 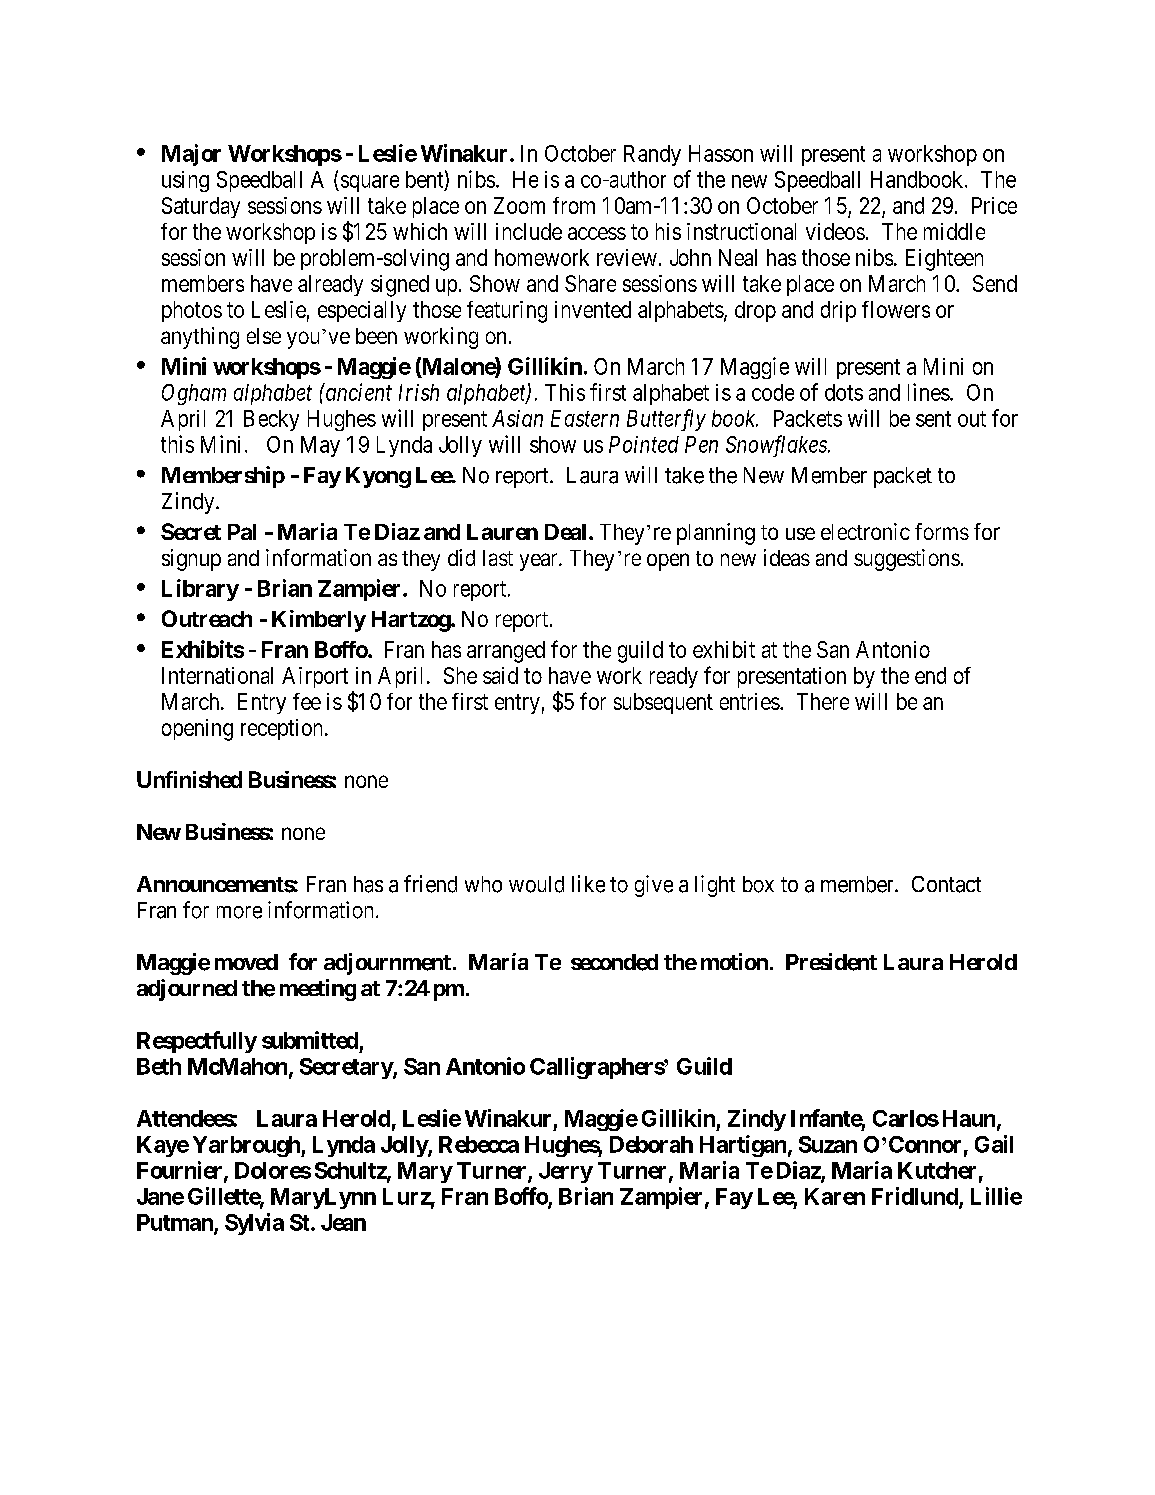 What do you see at coordinates (835, 231) in the screenshot?
I see `videos` at bounding box center [835, 231].
